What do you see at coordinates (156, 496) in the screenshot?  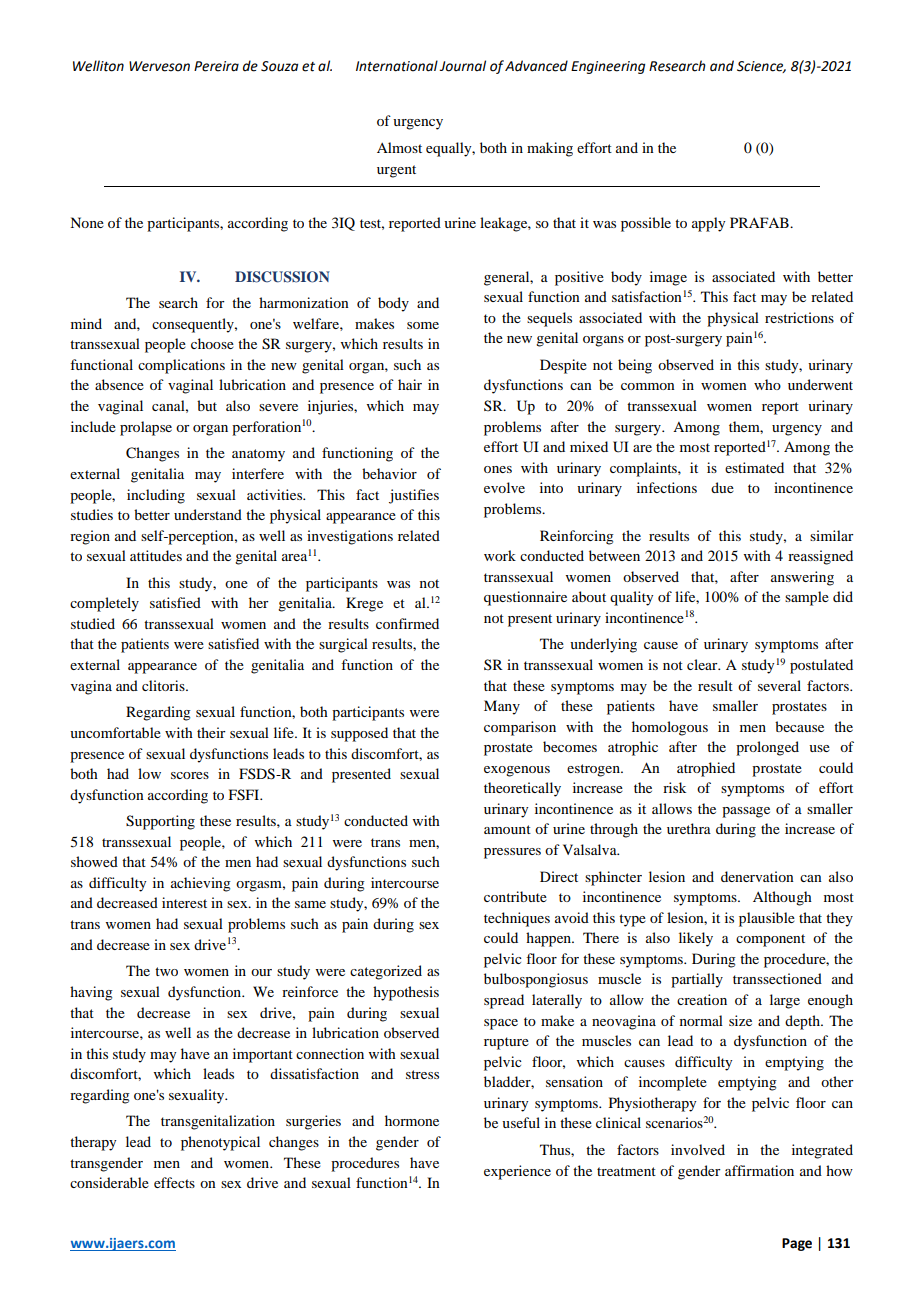 I see `including` at bounding box center [156, 496].
